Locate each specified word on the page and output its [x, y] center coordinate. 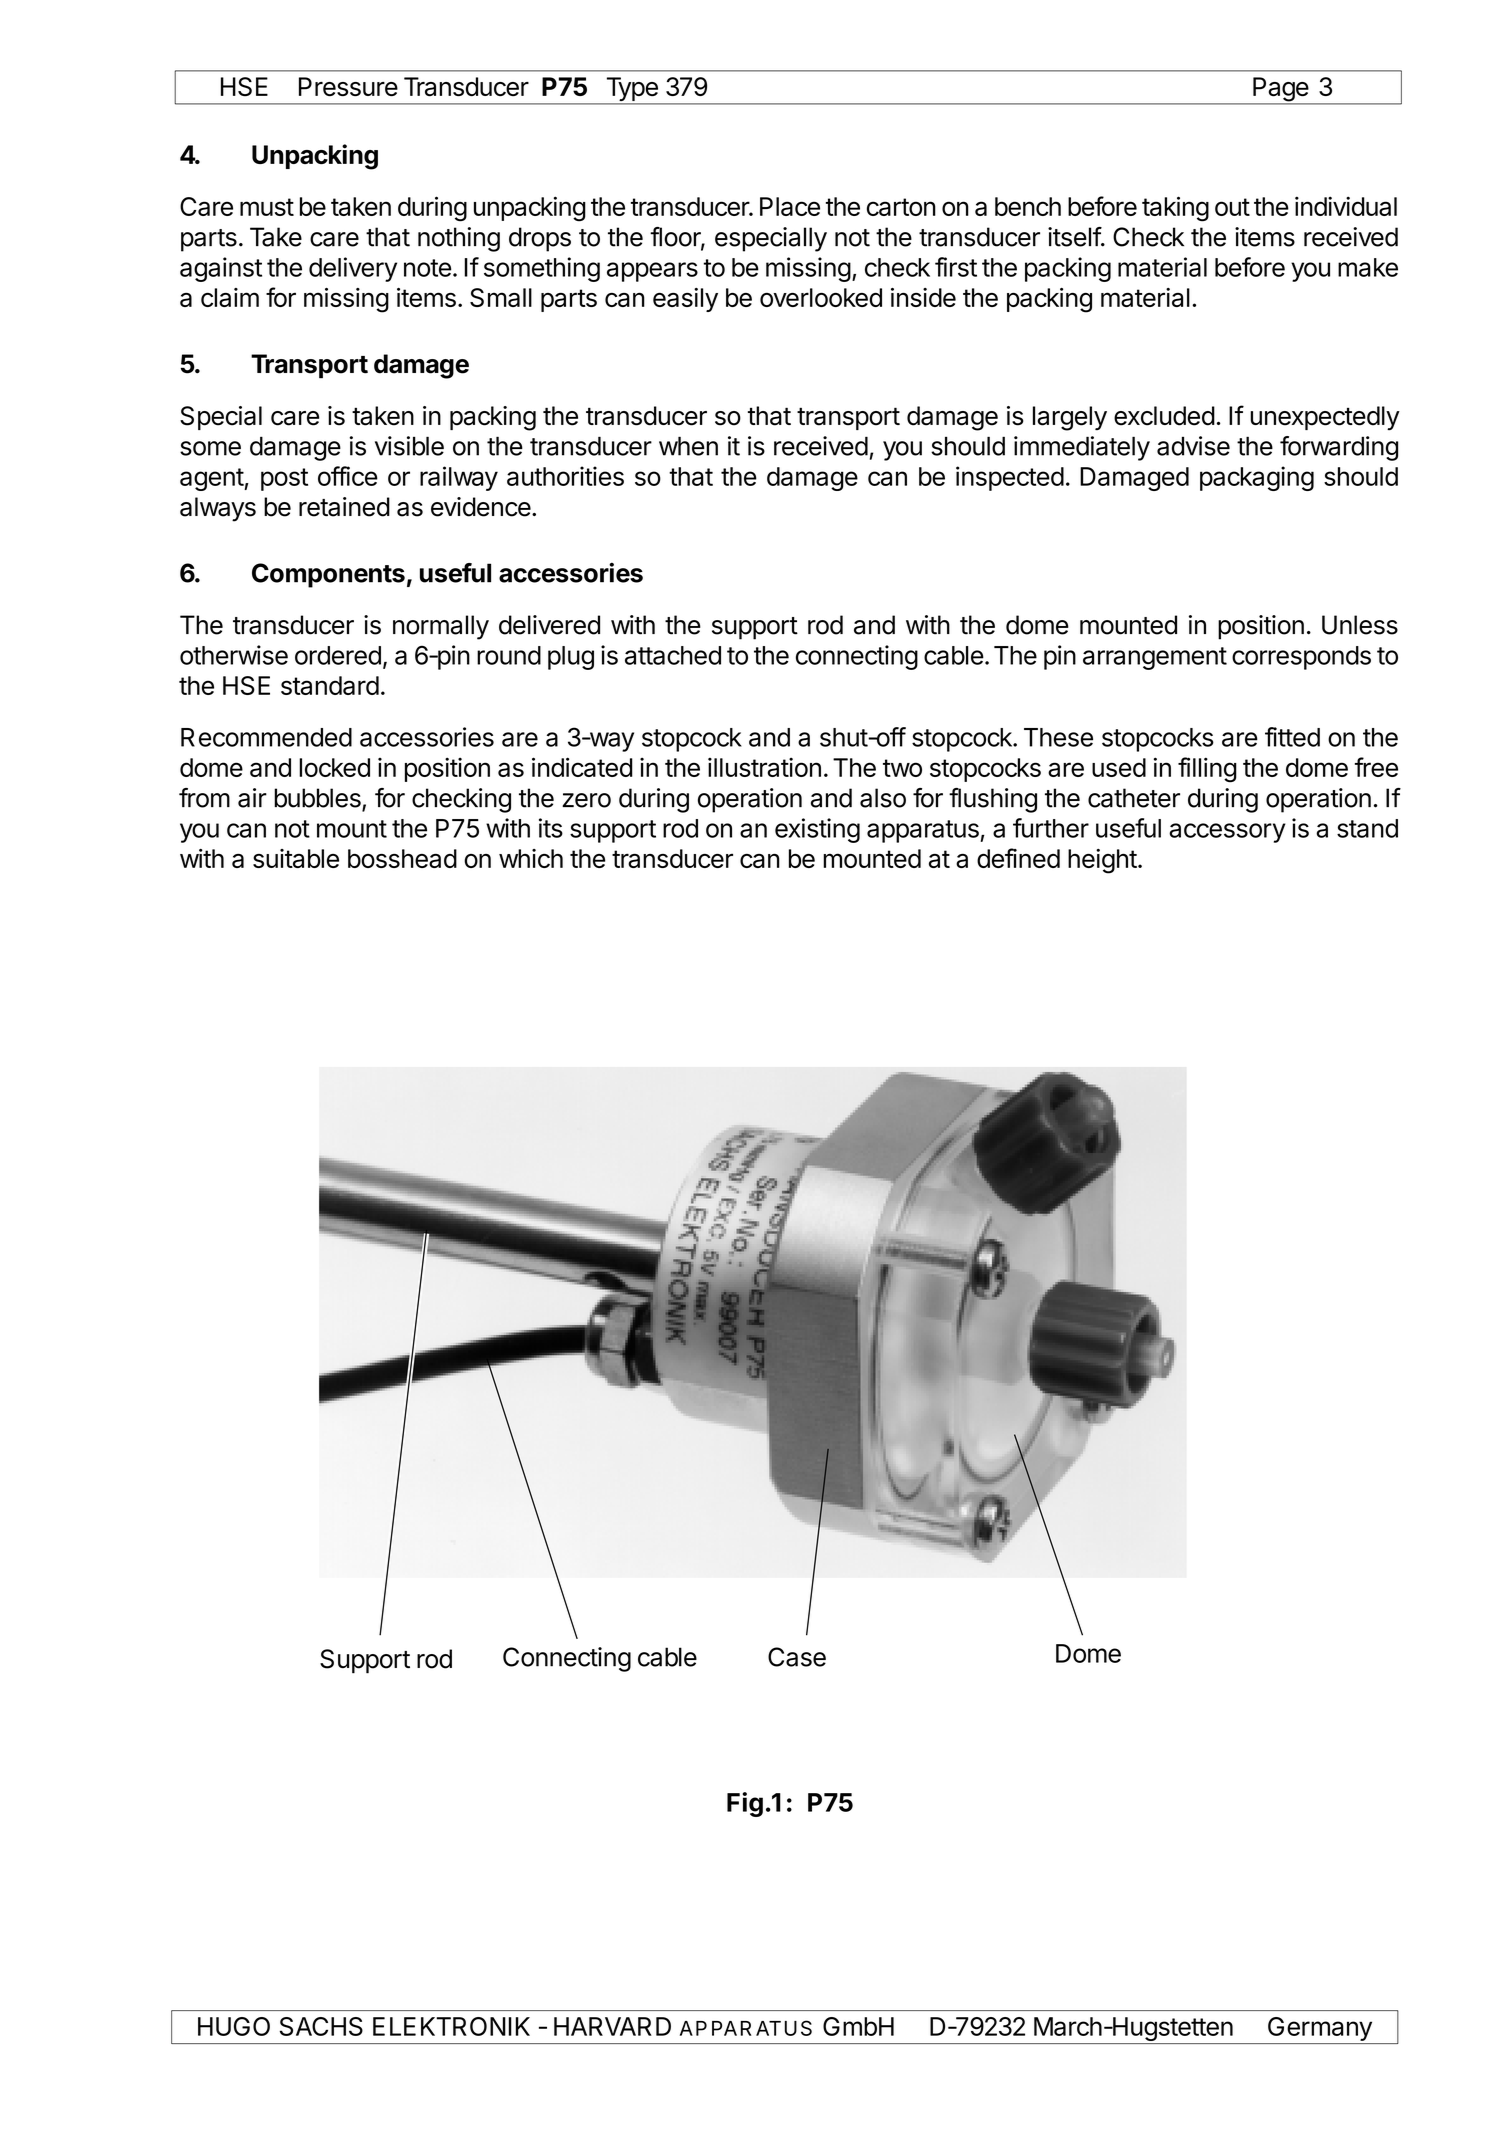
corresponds [1301, 658]
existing [817, 830]
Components [328, 575]
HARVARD [612, 2026]
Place [790, 206]
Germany [1320, 2029]
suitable [296, 858]
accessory [1227, 833]
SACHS [321, 2026]
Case [797, 1657]
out [1232, 207]
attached [673, 655]
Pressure [348, 86]
